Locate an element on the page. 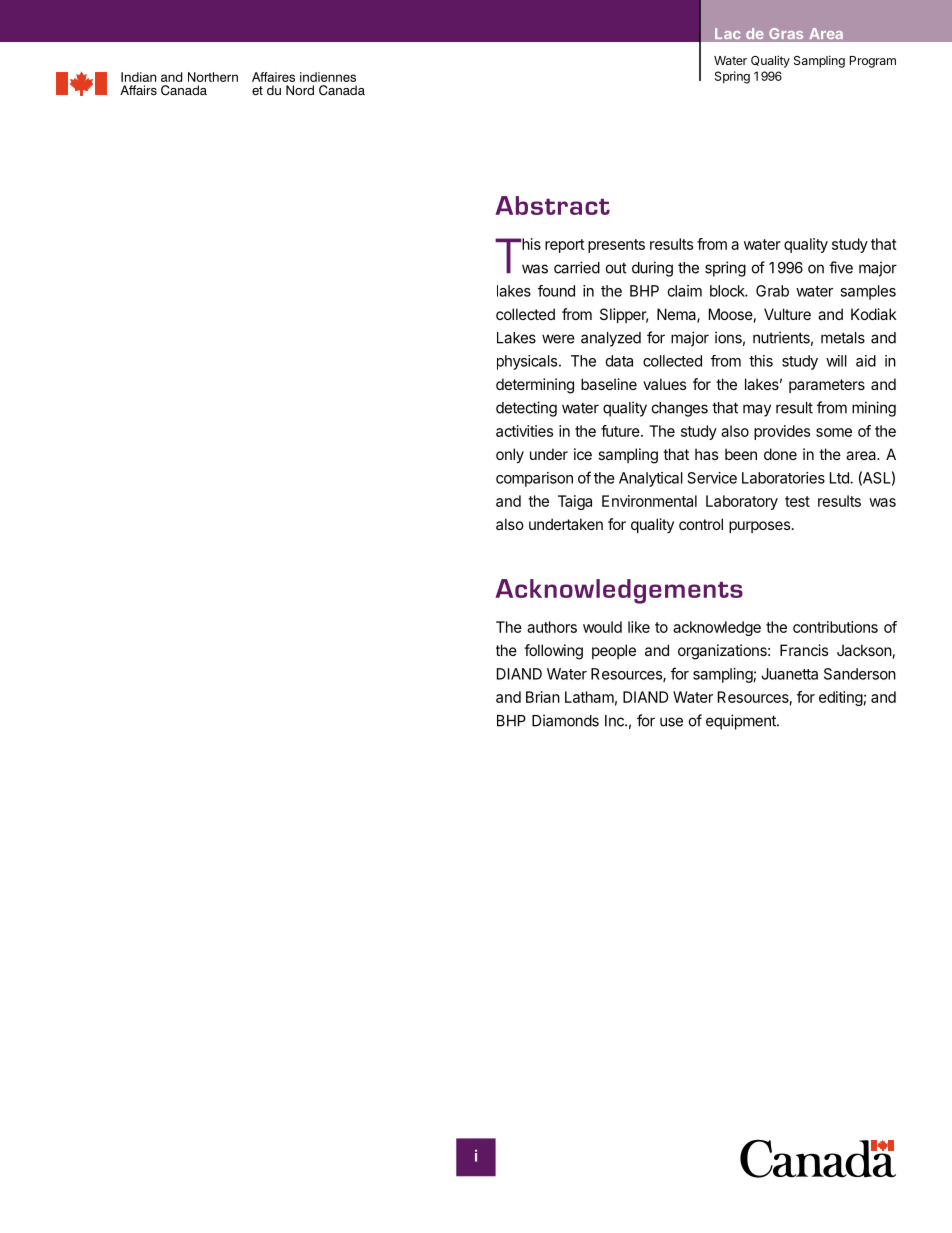  Northern is located at coordinates (213, 77).
